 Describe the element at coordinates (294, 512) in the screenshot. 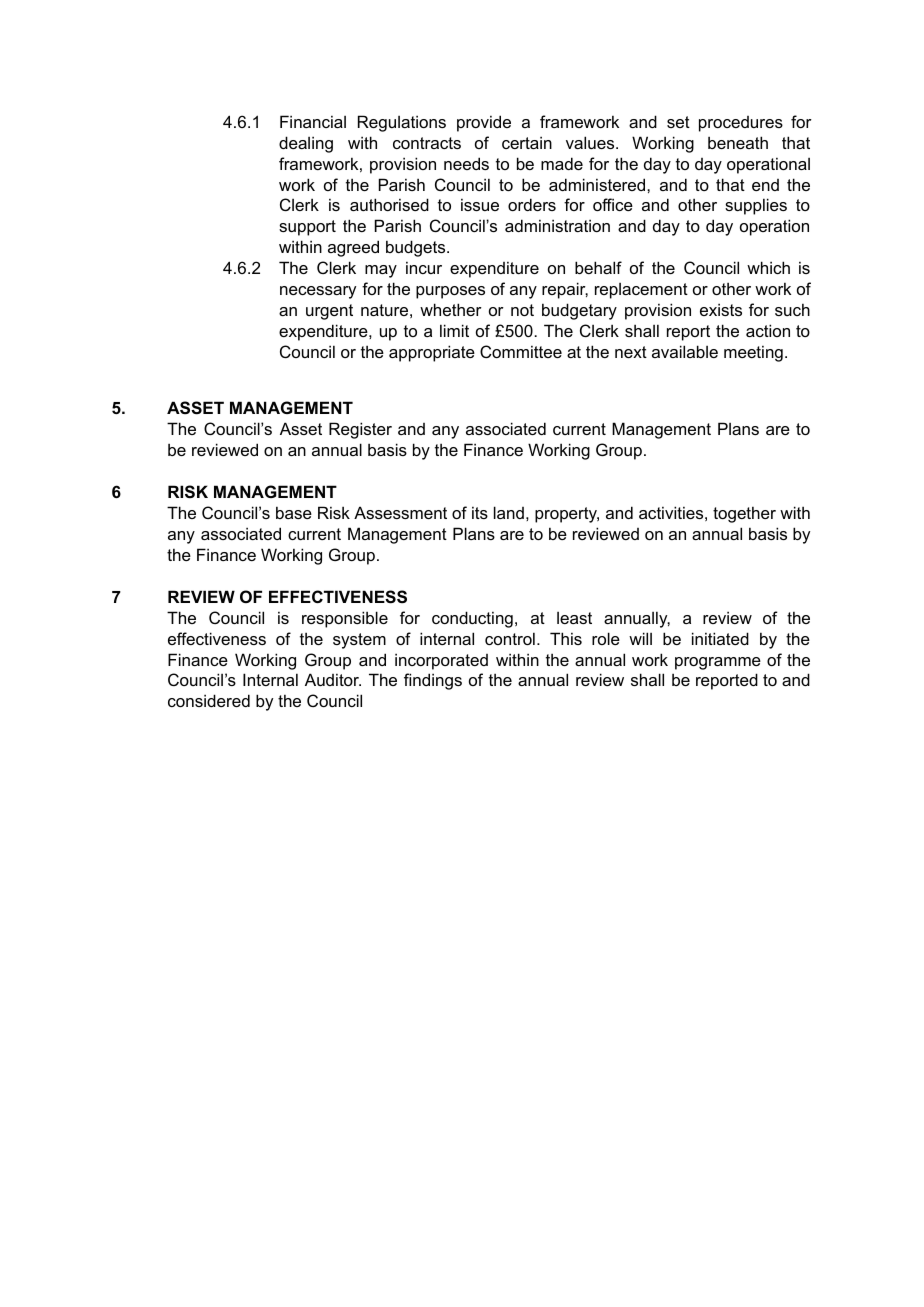

I see `base` at that location.
